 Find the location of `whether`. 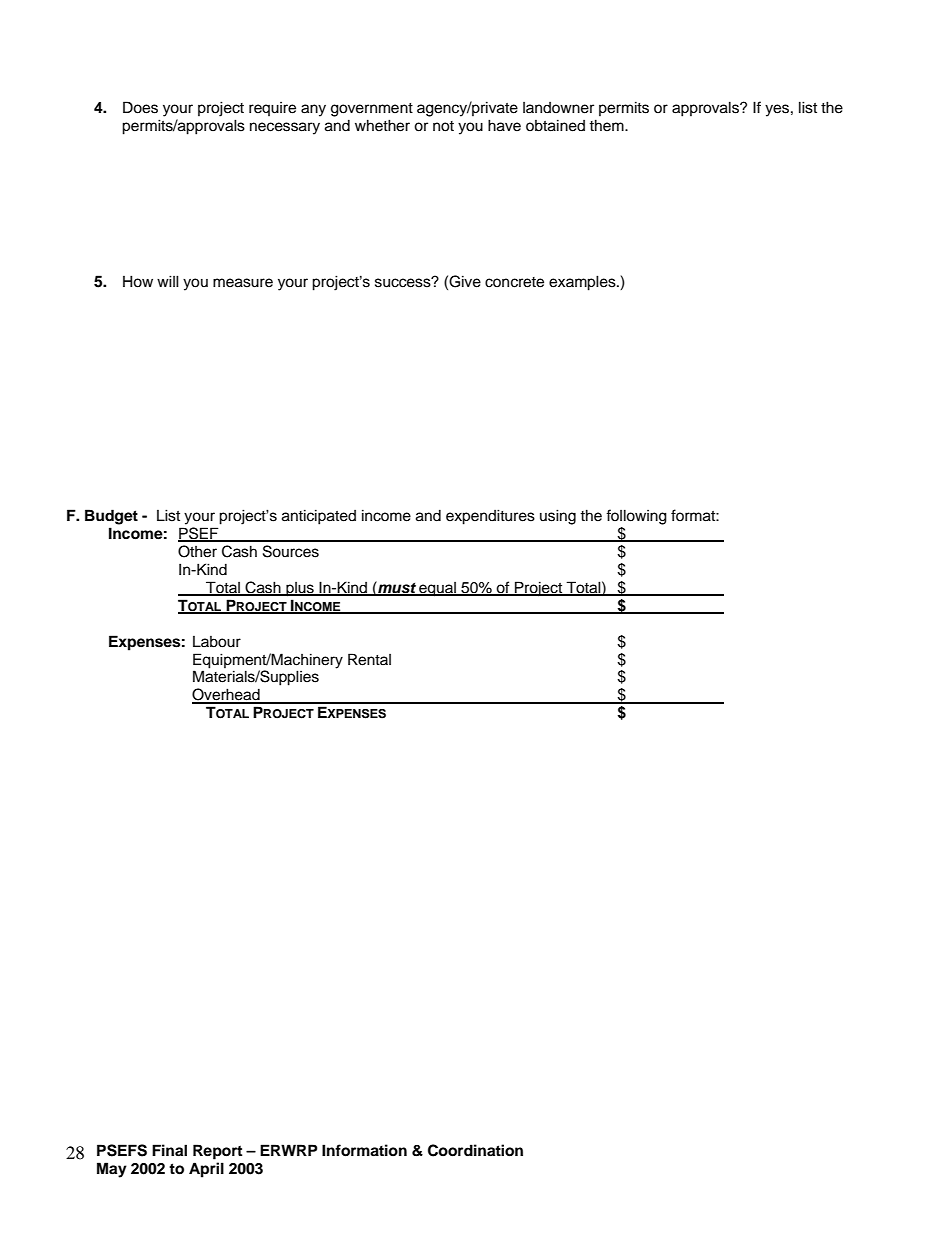

whether is located at coordinates (382, 125).
